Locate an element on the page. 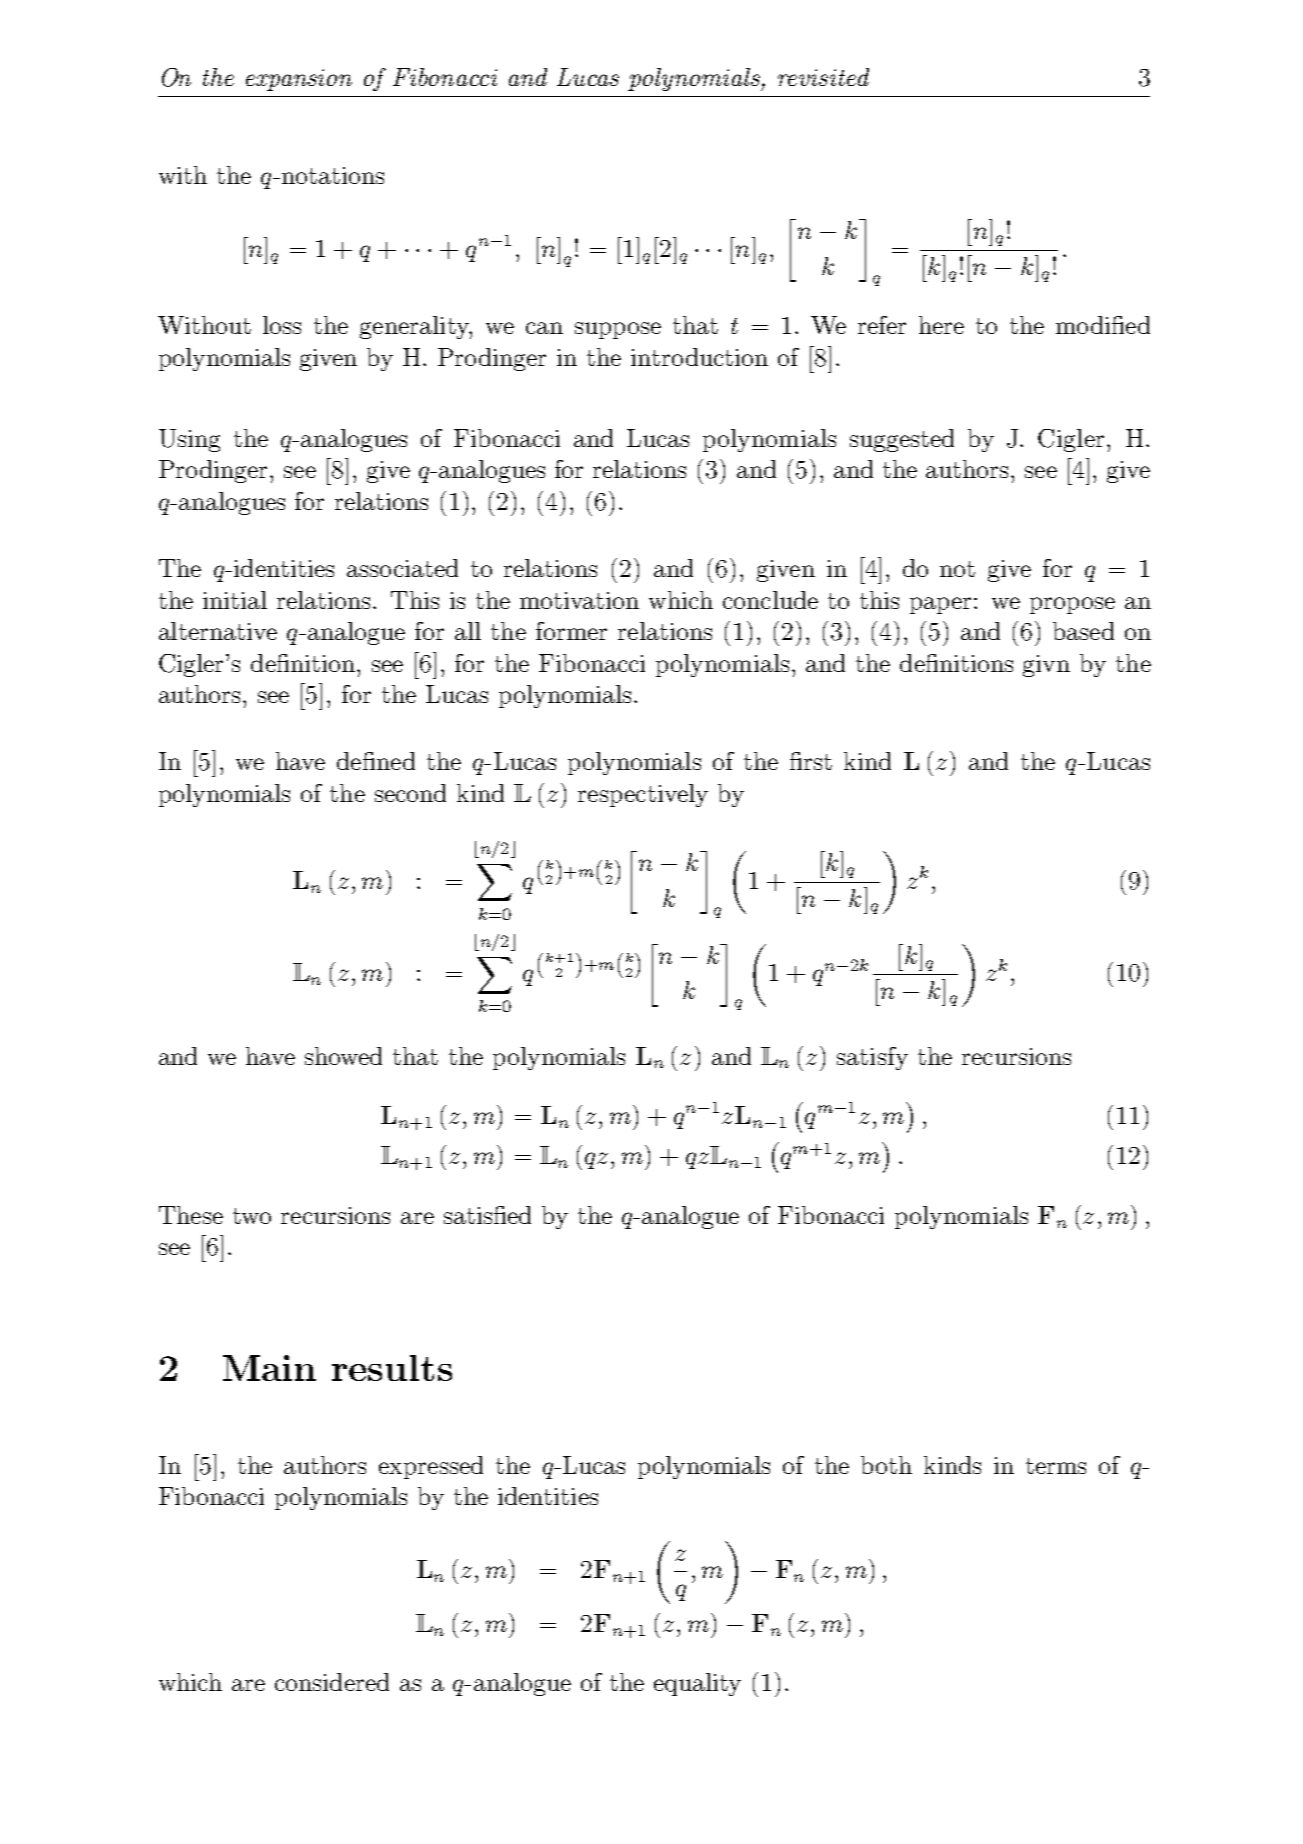  second is located at coordinates (410, 793).
